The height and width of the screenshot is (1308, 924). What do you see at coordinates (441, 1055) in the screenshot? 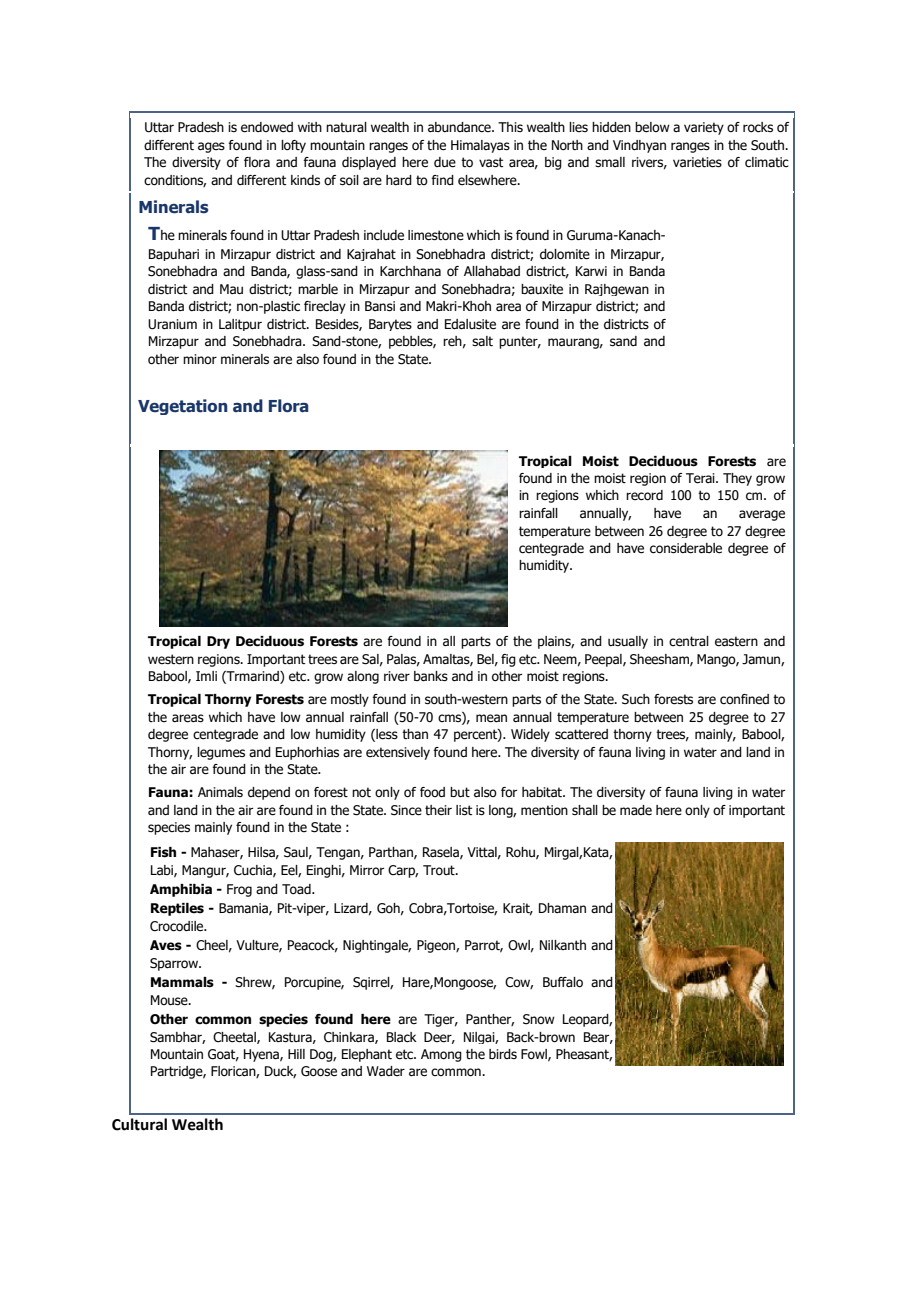
I see `Among` at bounding box center [441, 1055].
